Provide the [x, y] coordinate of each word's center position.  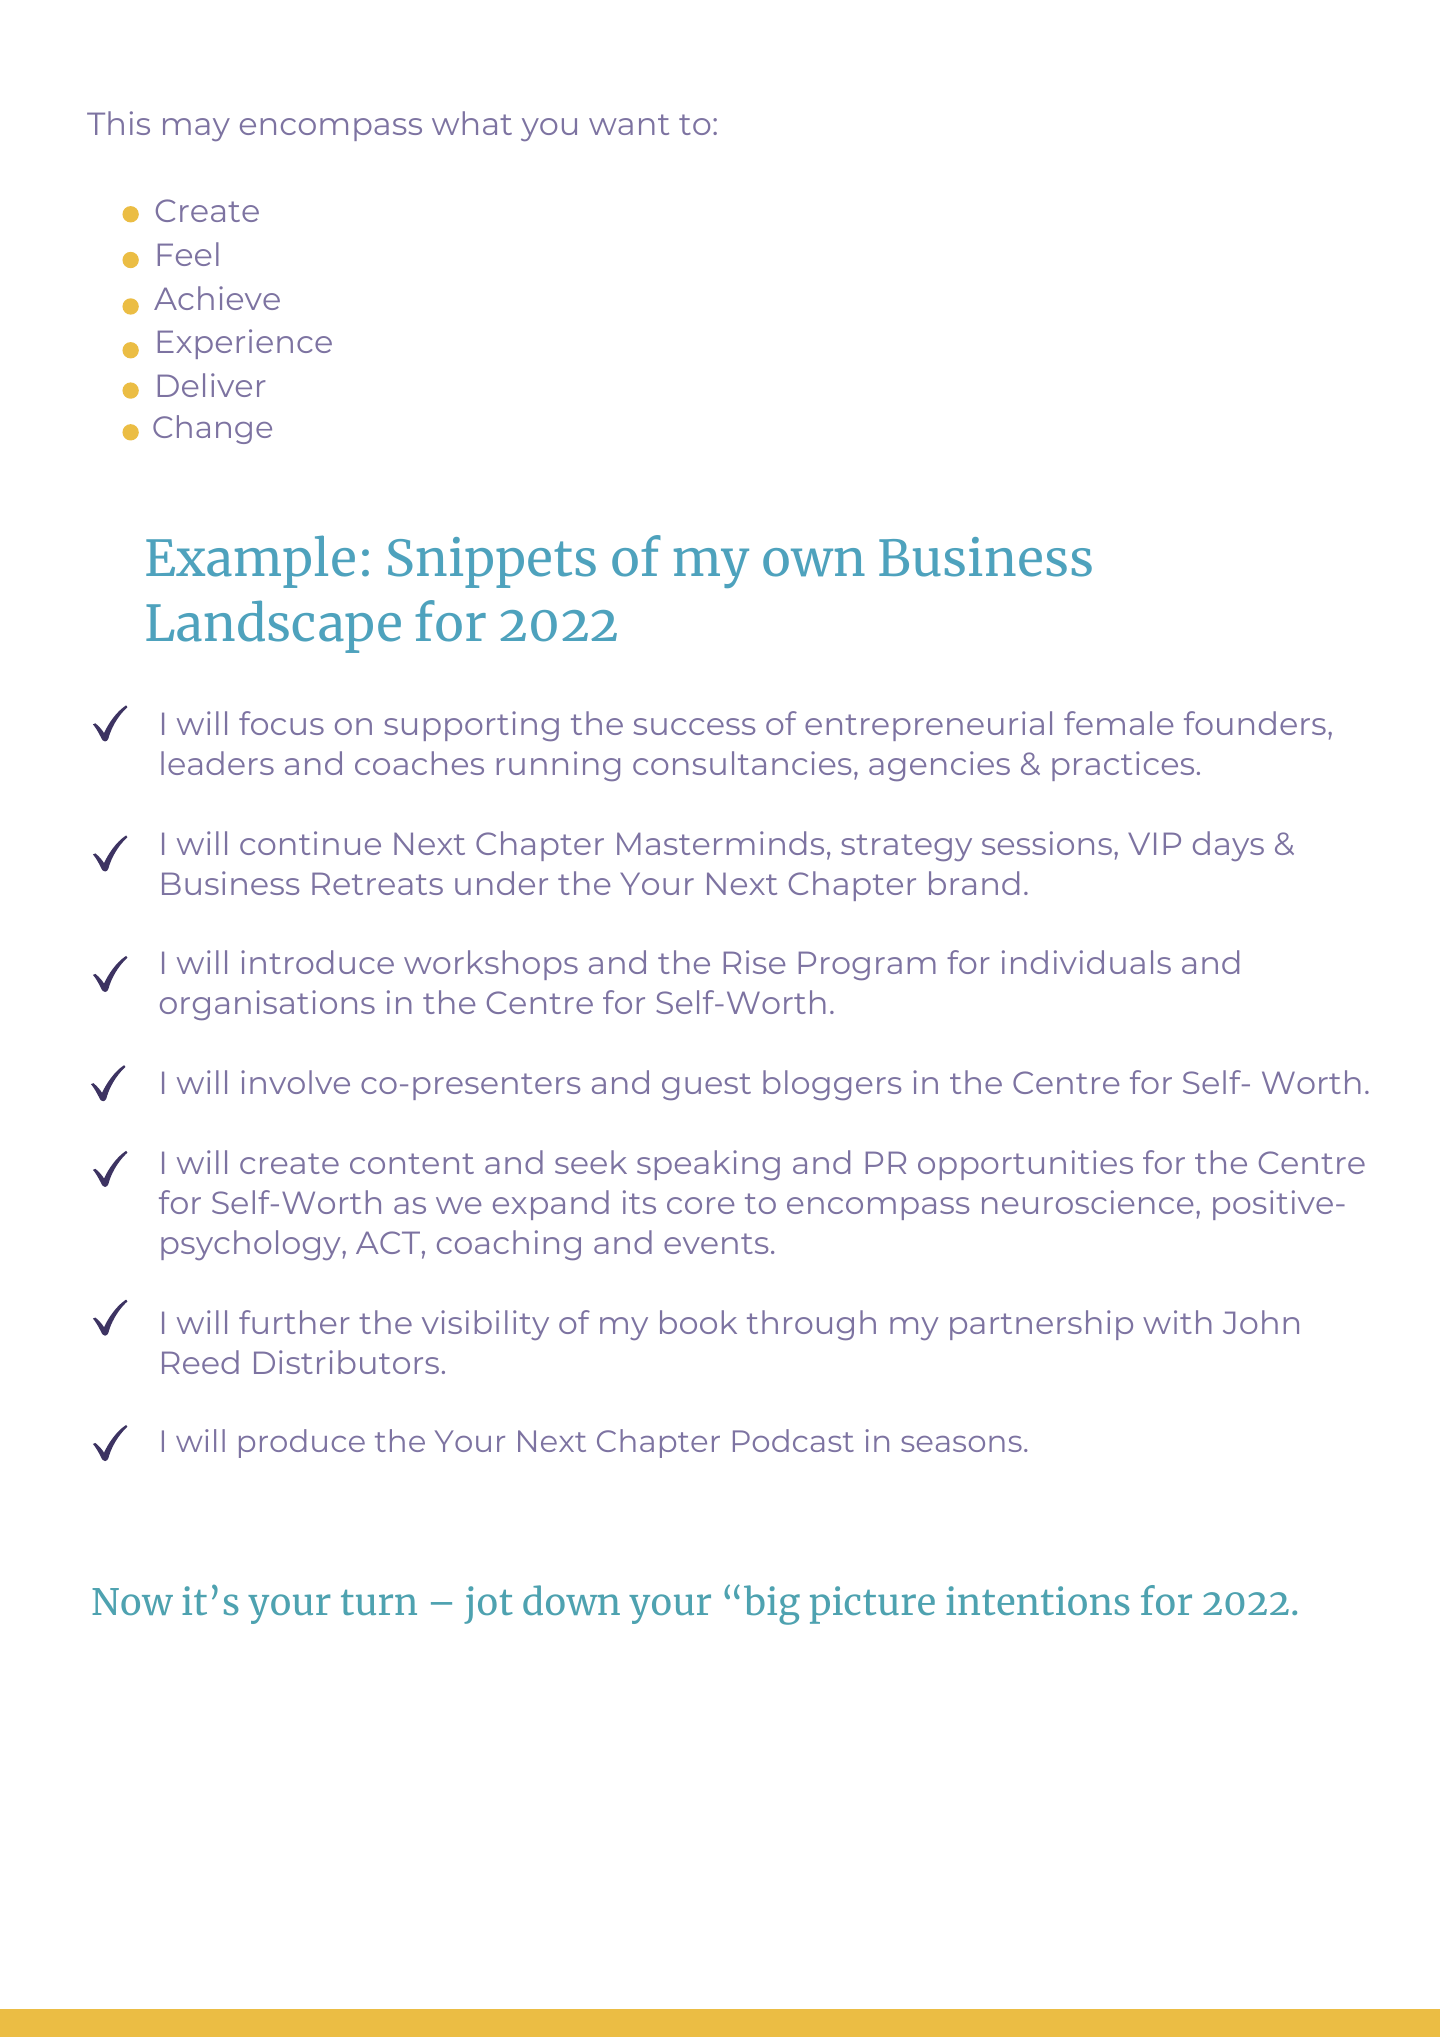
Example [250, 561]
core [700, 1205]
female [1118, 723]
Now [132, 1601]
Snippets [492, 562]
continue [310, 843]
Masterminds [720, 843]
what [472, 123]
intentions [1038, 1600]
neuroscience [1087, 1202]
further [294, 1322]
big [772, 1605]
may [196, 129]
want [629, 124]
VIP [1154, 843]
